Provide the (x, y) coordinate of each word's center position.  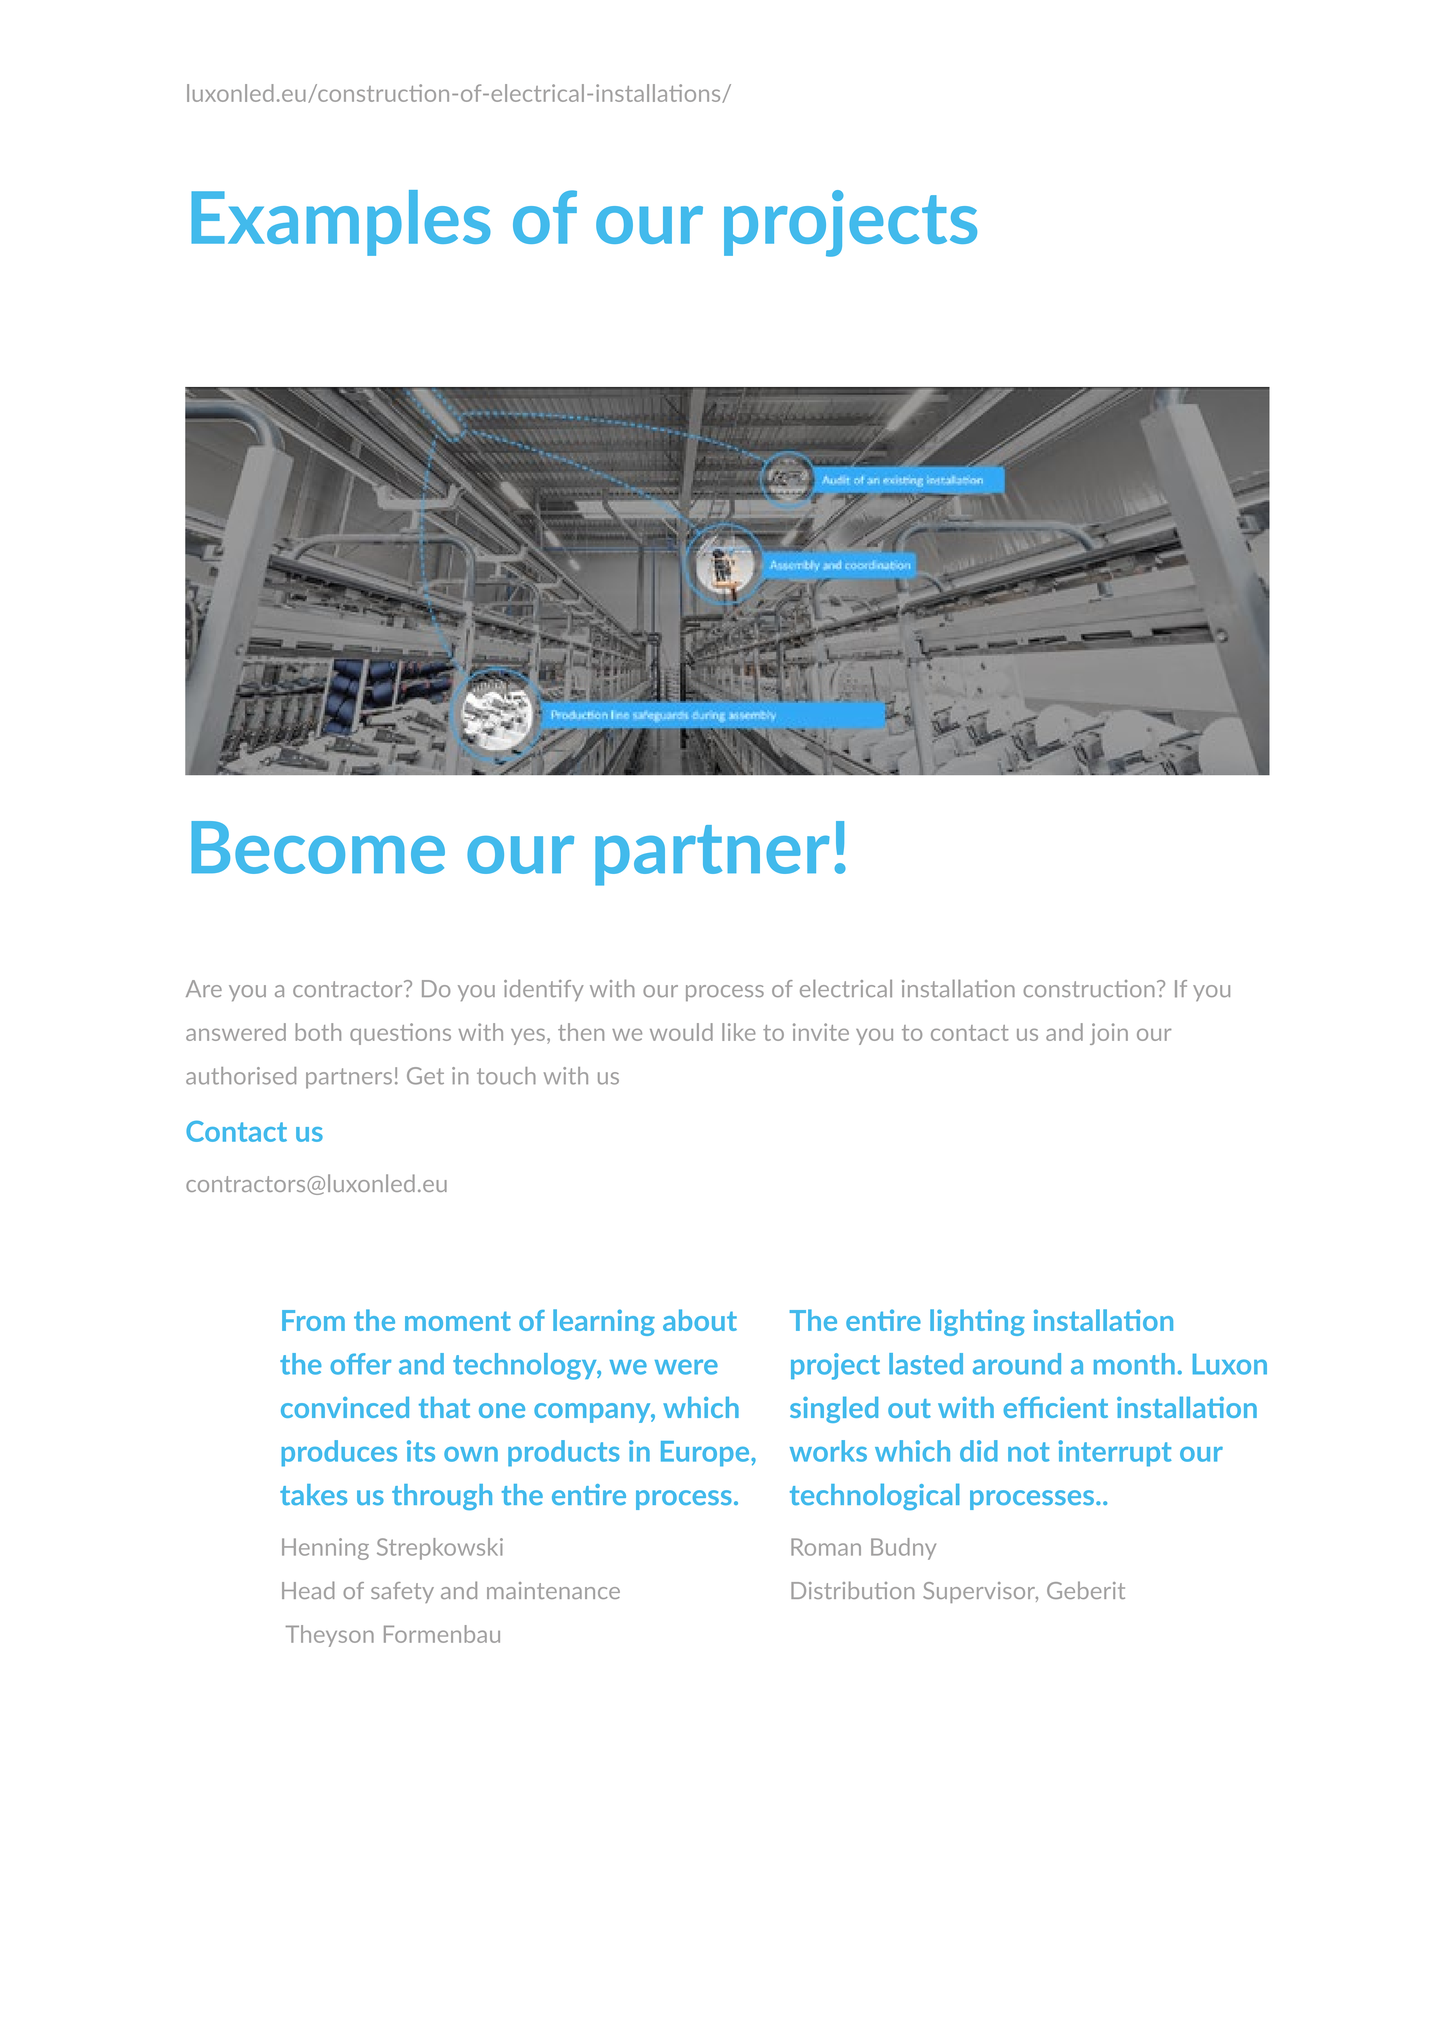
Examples (340, 223)
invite (821, 1032)
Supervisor (980, 1592)
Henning (325, 1549)
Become (318, 847)
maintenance (553, 1590)
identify (544, 990)
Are (204, 988)
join (1109, 1034)
